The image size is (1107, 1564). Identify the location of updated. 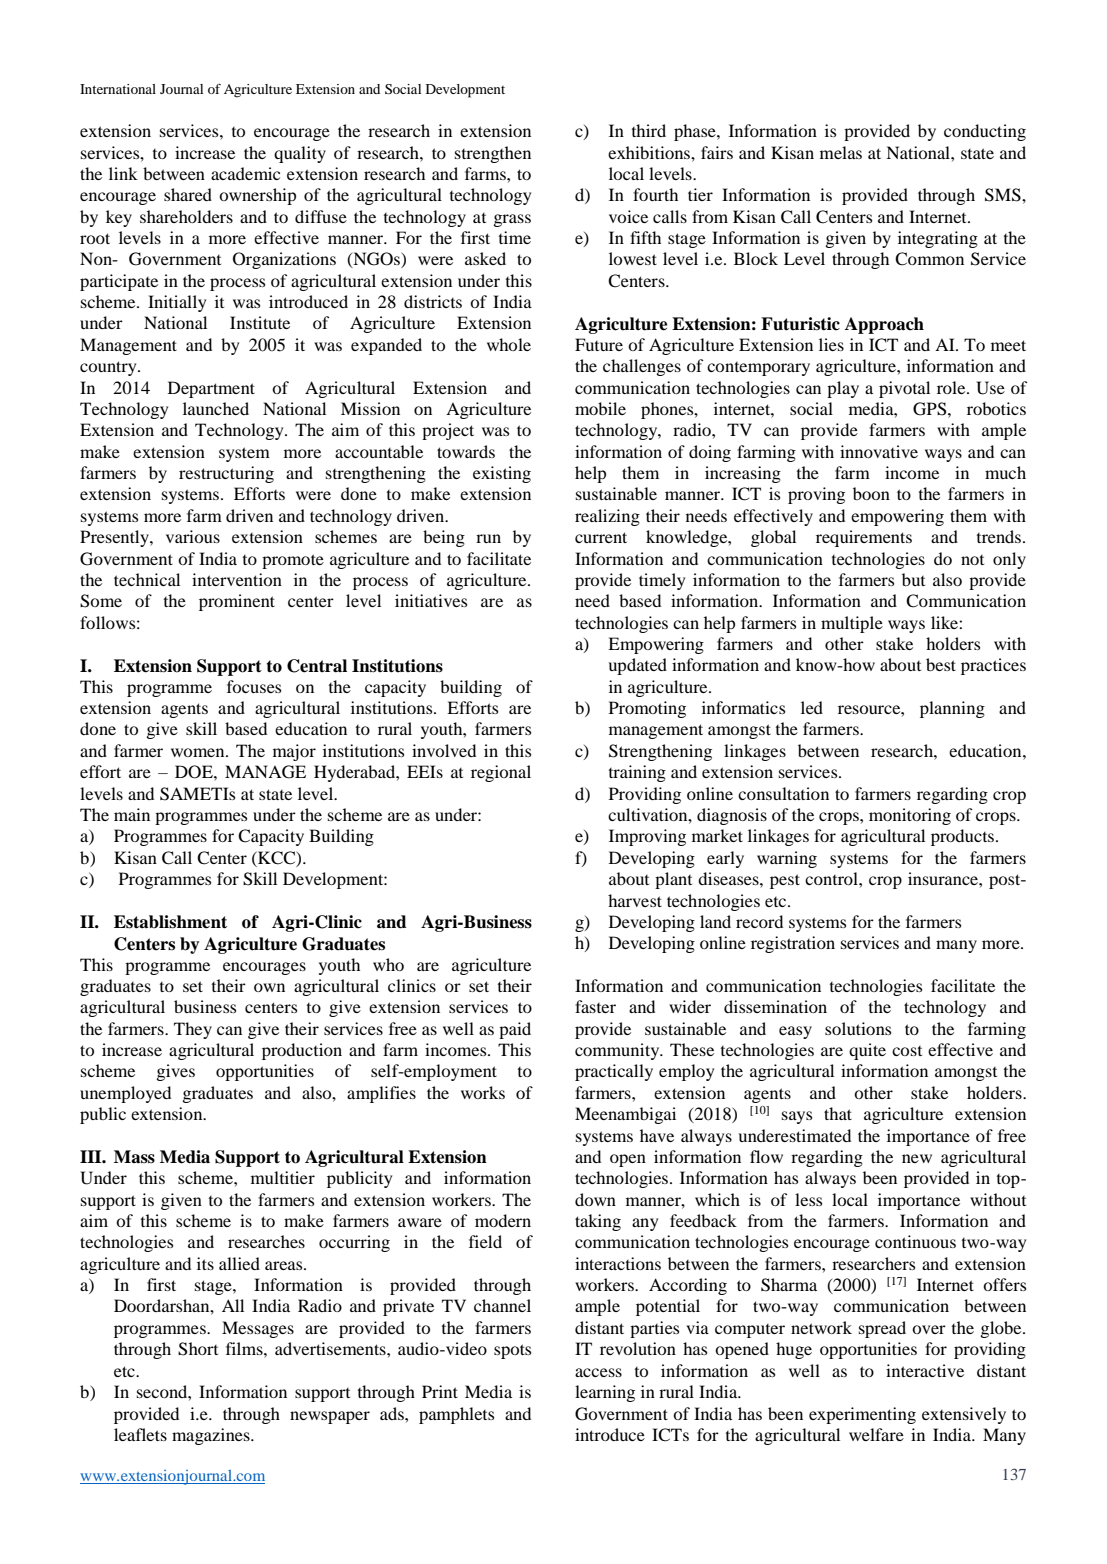
(638, 666).
